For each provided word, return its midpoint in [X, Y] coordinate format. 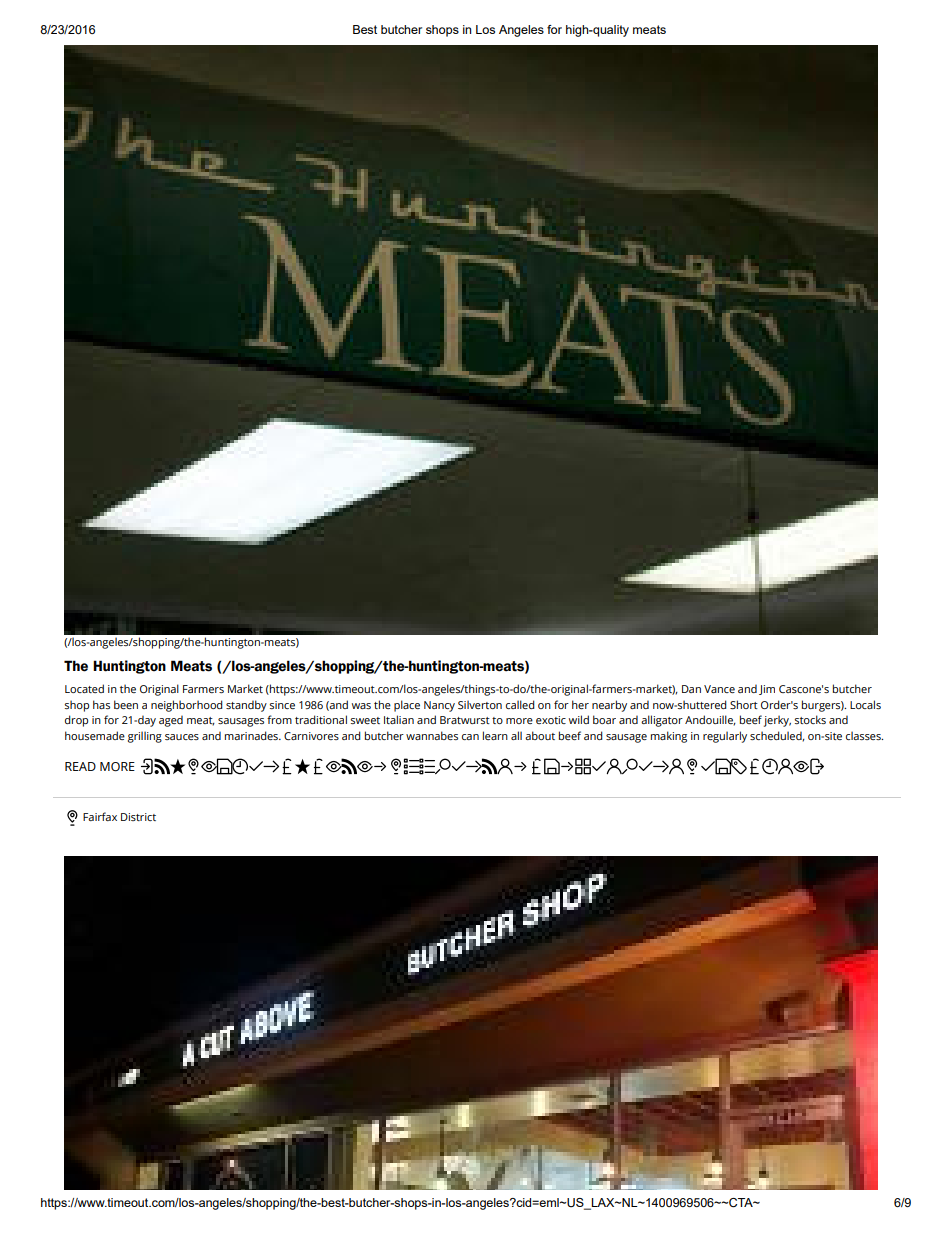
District [138, 817]
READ [80, 766]
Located [84, 688]
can [470, 737]
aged [171, 721]
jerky [777, 721]
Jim [767, 690]
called [520, 704]
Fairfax [100, 816]
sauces [182, 737]
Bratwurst [465, 720]
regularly [725, 737]
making [669, 737]
